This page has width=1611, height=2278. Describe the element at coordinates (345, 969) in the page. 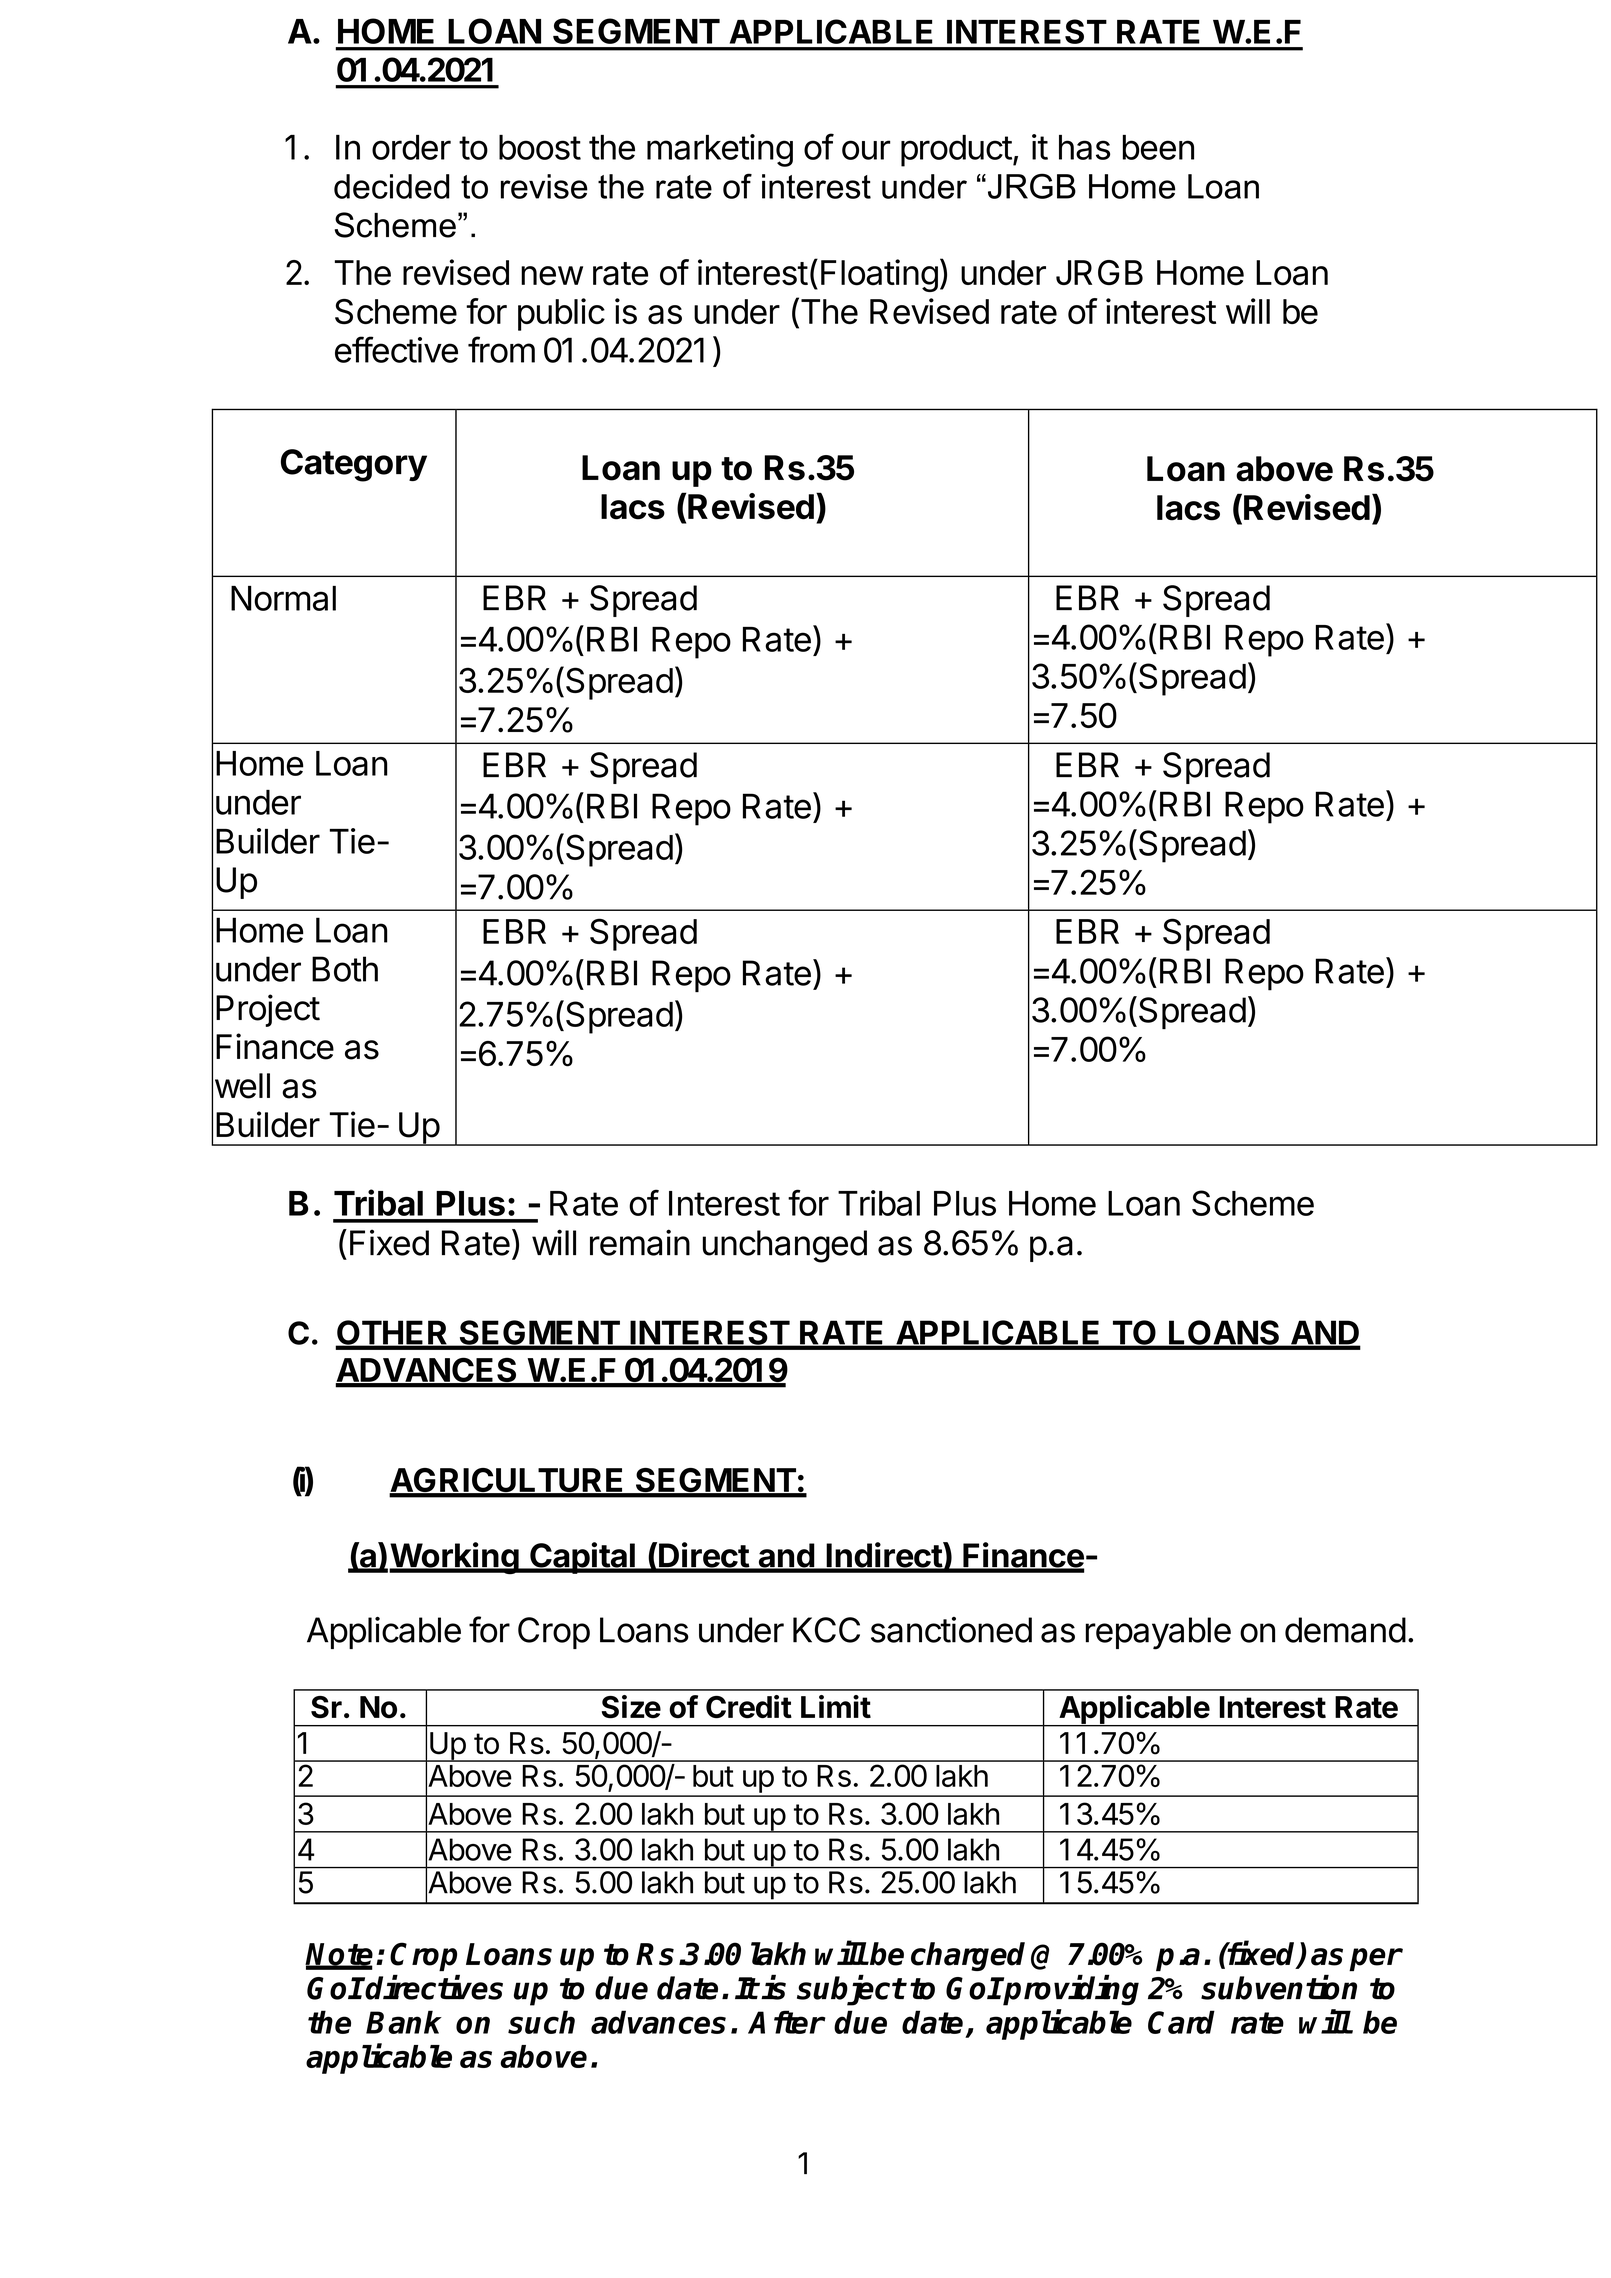

I see `Both` at that location.
